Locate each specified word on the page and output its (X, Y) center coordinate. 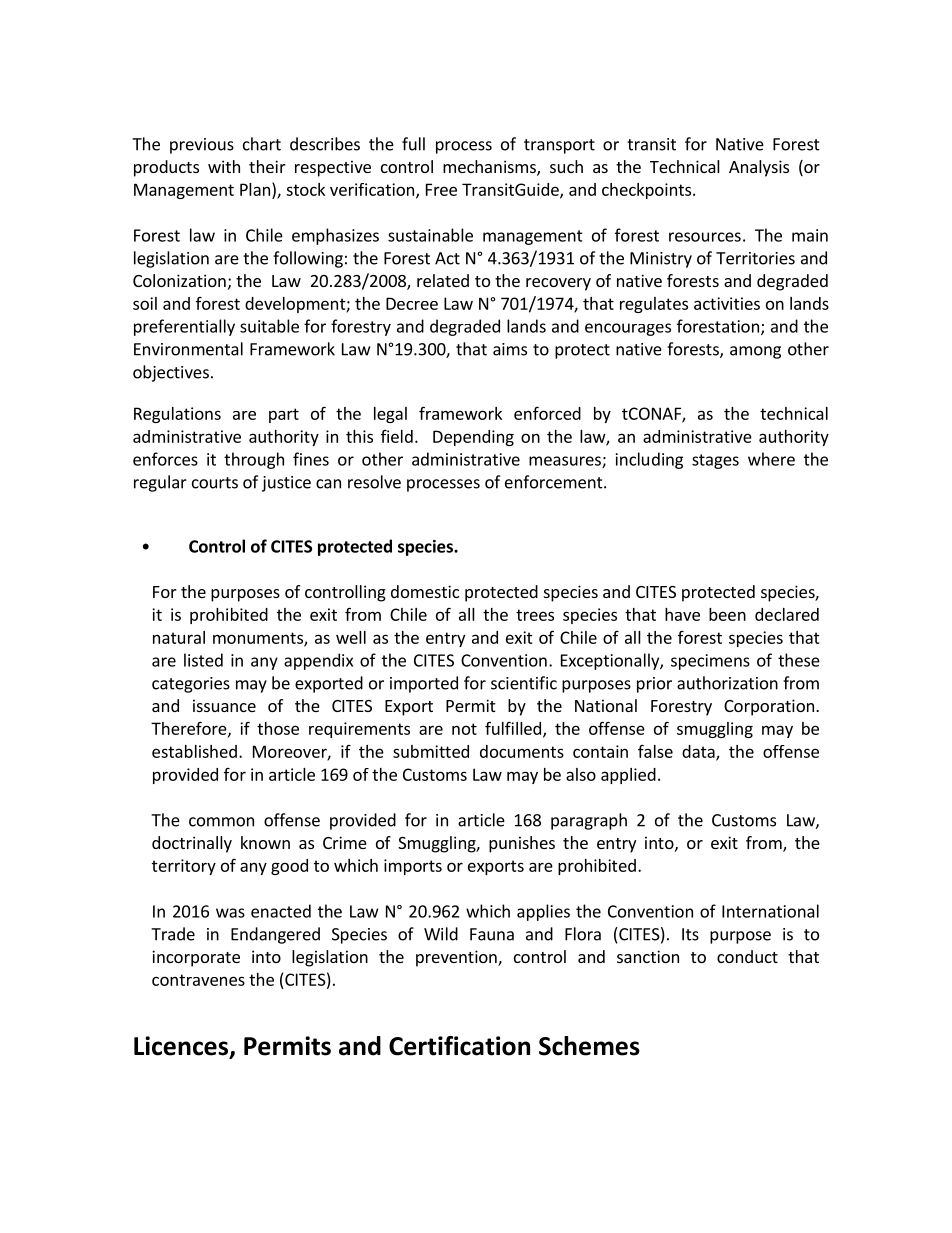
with (224, 166)
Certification (459, 1046)
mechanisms (490, 168)
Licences (182, 1047)
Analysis (759, 168)
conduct (747, 956)
